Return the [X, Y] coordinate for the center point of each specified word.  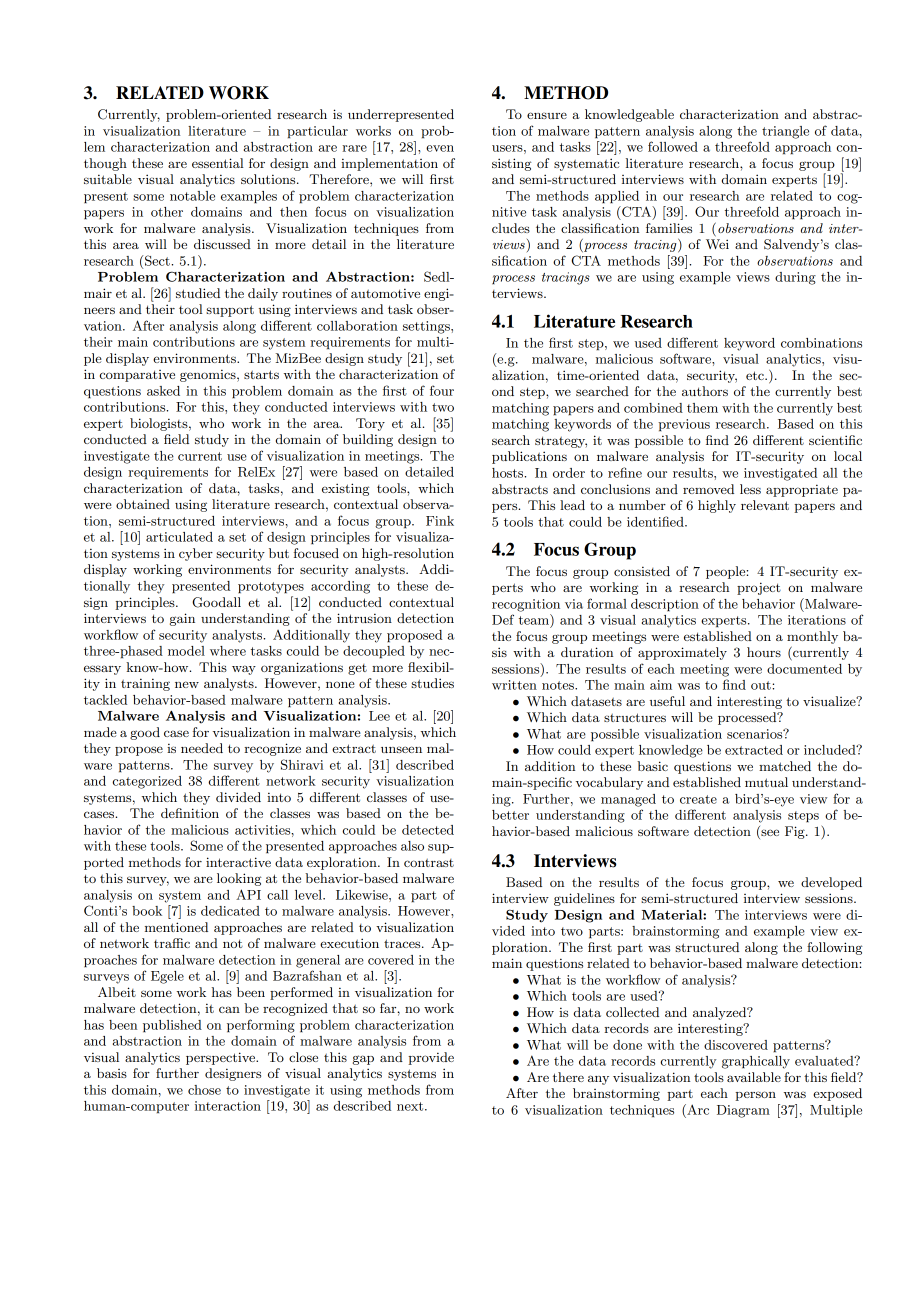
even [440, 148]
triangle [785, 132]
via [574, 604]
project [759, 588]
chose [204, 1090]
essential [217, 163]
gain [182, 619]
